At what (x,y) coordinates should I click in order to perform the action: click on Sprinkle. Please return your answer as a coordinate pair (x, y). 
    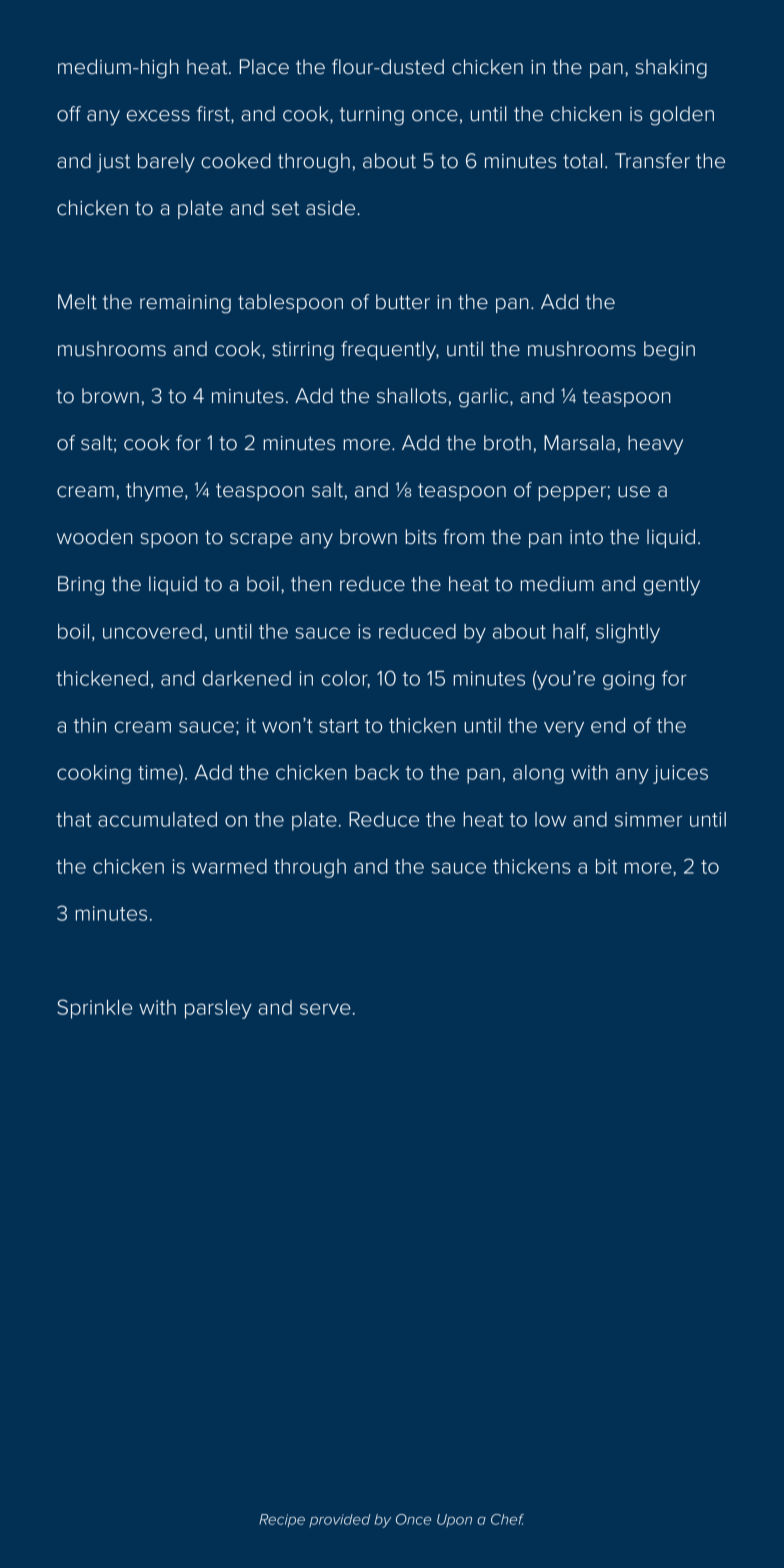
    Looking at the image, I should click on (95, 1009).
